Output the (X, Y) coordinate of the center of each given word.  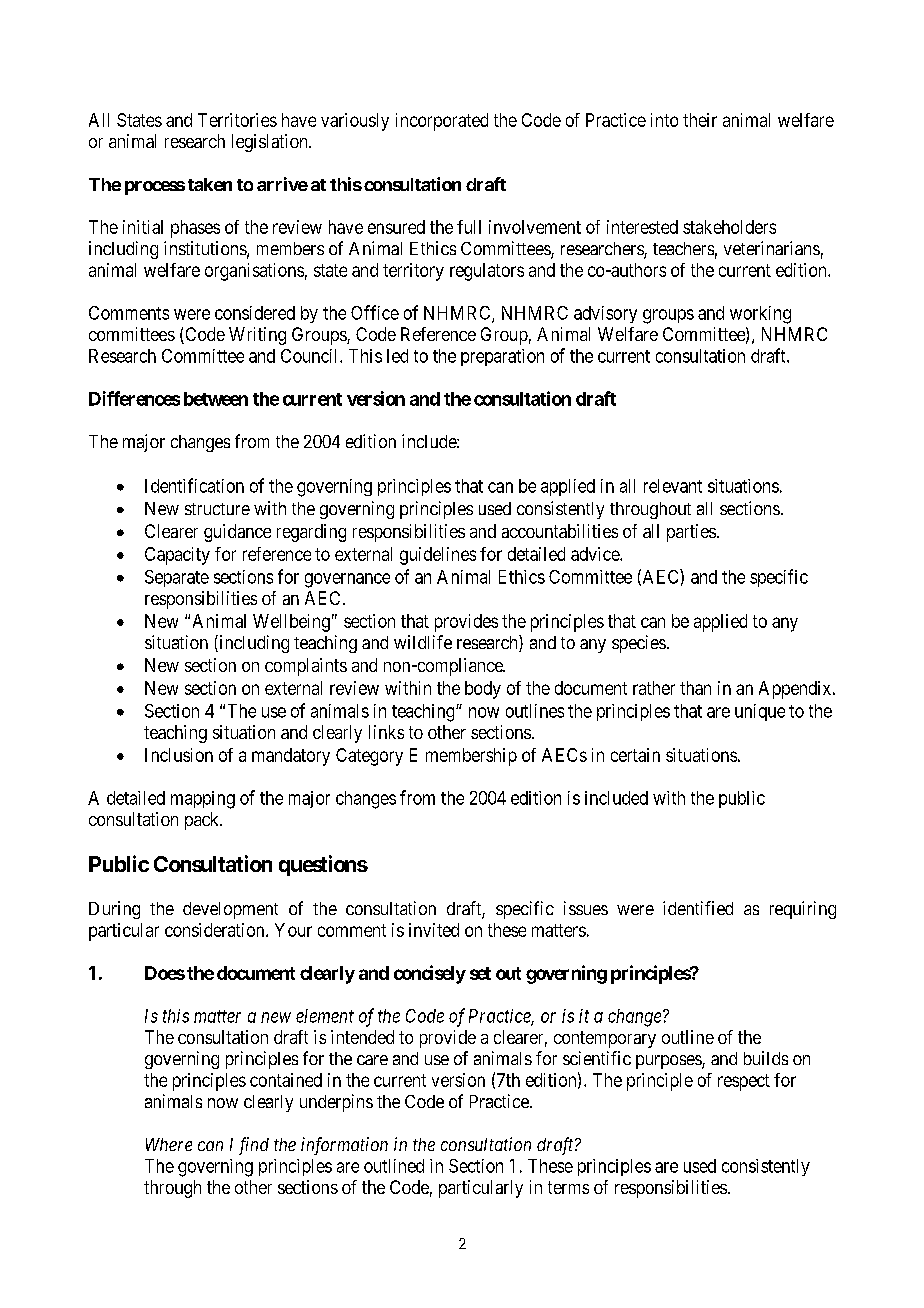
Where (169, 1144)
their (700, 120)
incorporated (442, 122)
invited (434, 930)
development (230, 910)
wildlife (423, 642)
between (216, 399)
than (695, 688)
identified (698, 908)
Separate (177, 578)
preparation (502, 357)
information (344, 1146)
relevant (673, 486)
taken (210, 184)
